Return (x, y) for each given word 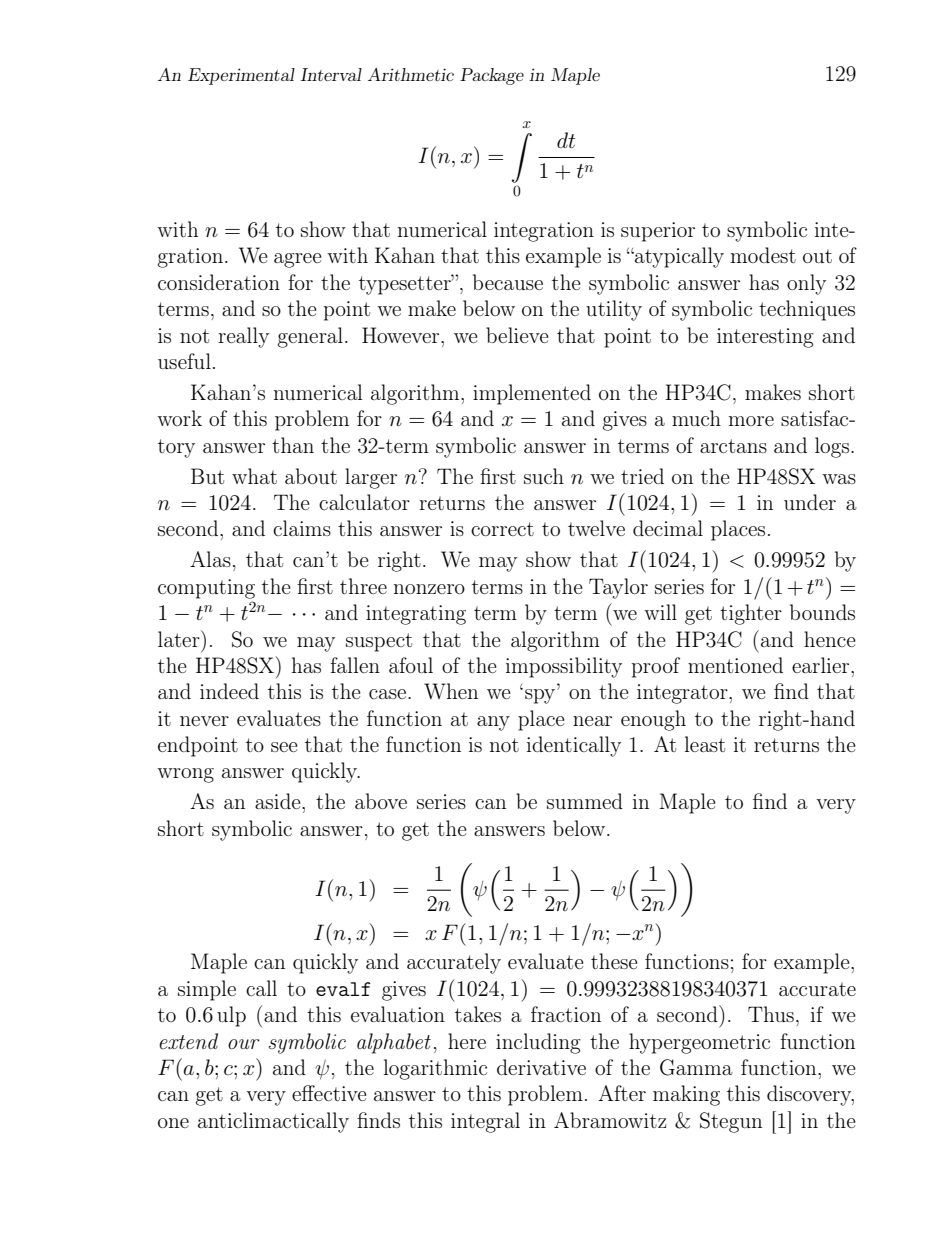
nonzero (429, 589)
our (244, 1044)
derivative (541, 1067)
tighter (751, 614)
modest (763, 255)
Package (492, 76)
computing (206, 589)
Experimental (241, 76)
